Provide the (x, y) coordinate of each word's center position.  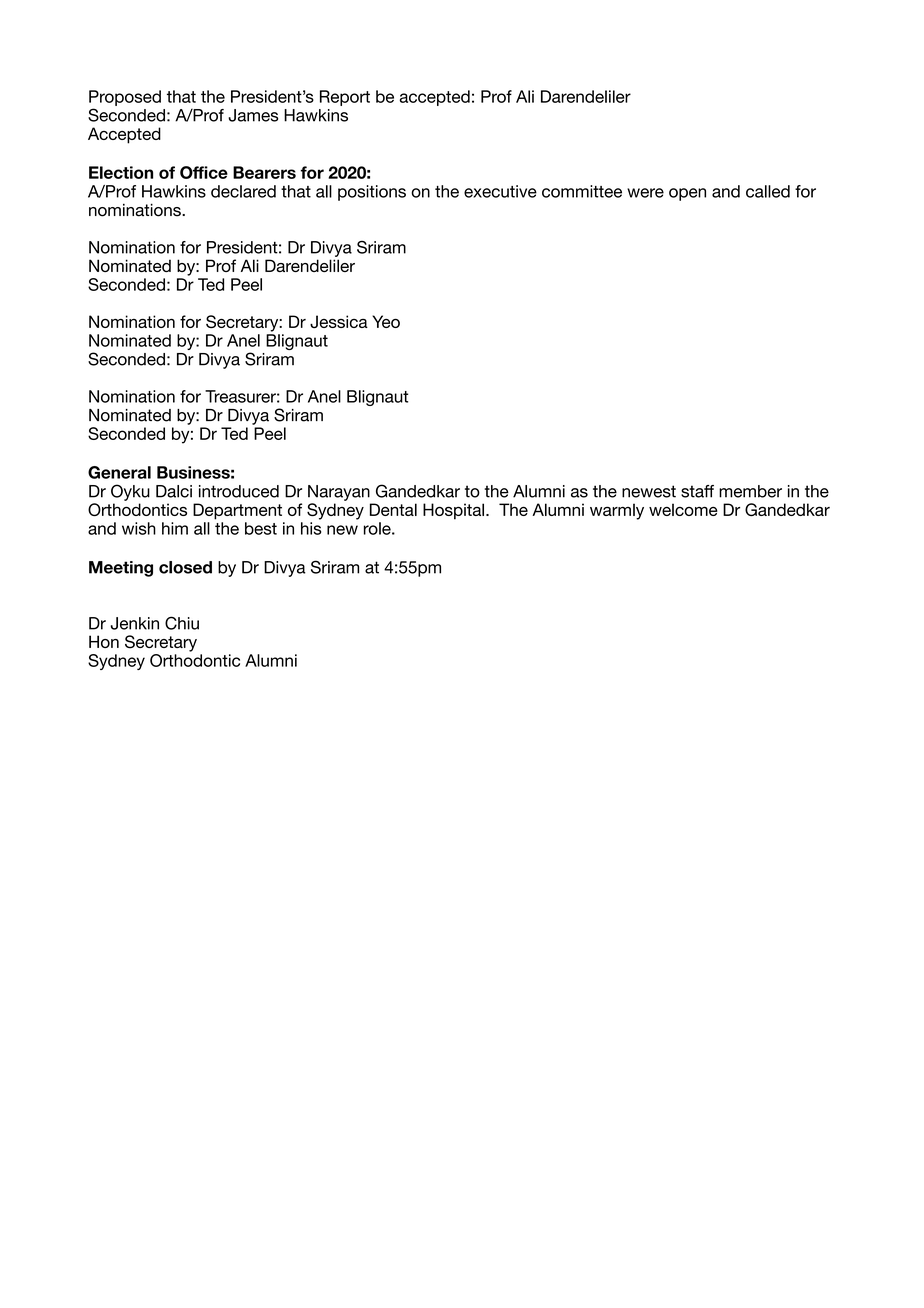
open (687, 194)
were (645, 193)
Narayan (339, 493)
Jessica (339, 321)
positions (372, 193)
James (253, 115)
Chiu (182, 623)
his (311, 528)
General (119, 472)
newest (649, 491)
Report (345, 98)
